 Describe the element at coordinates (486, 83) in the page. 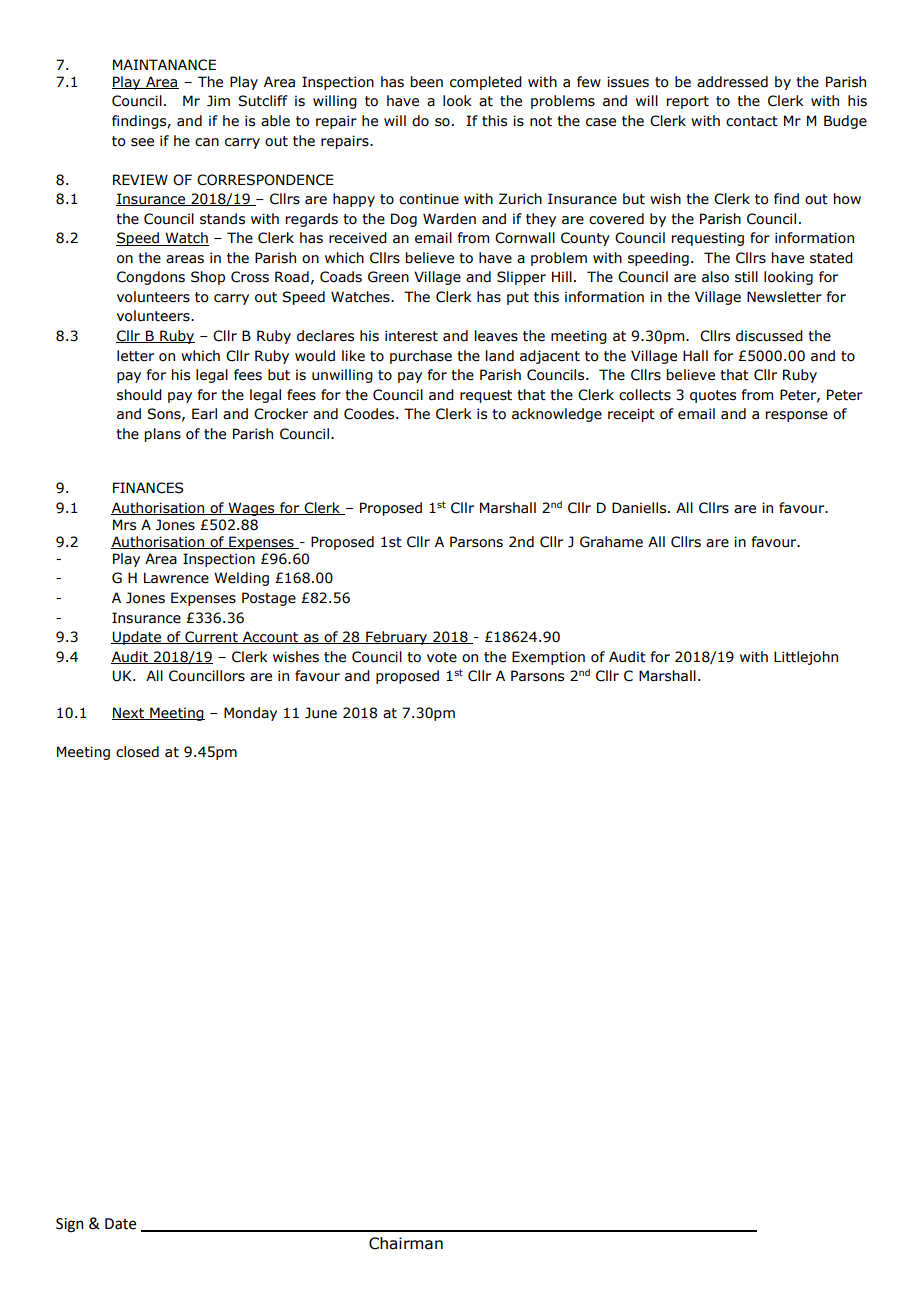

I see `completed` at that location.
